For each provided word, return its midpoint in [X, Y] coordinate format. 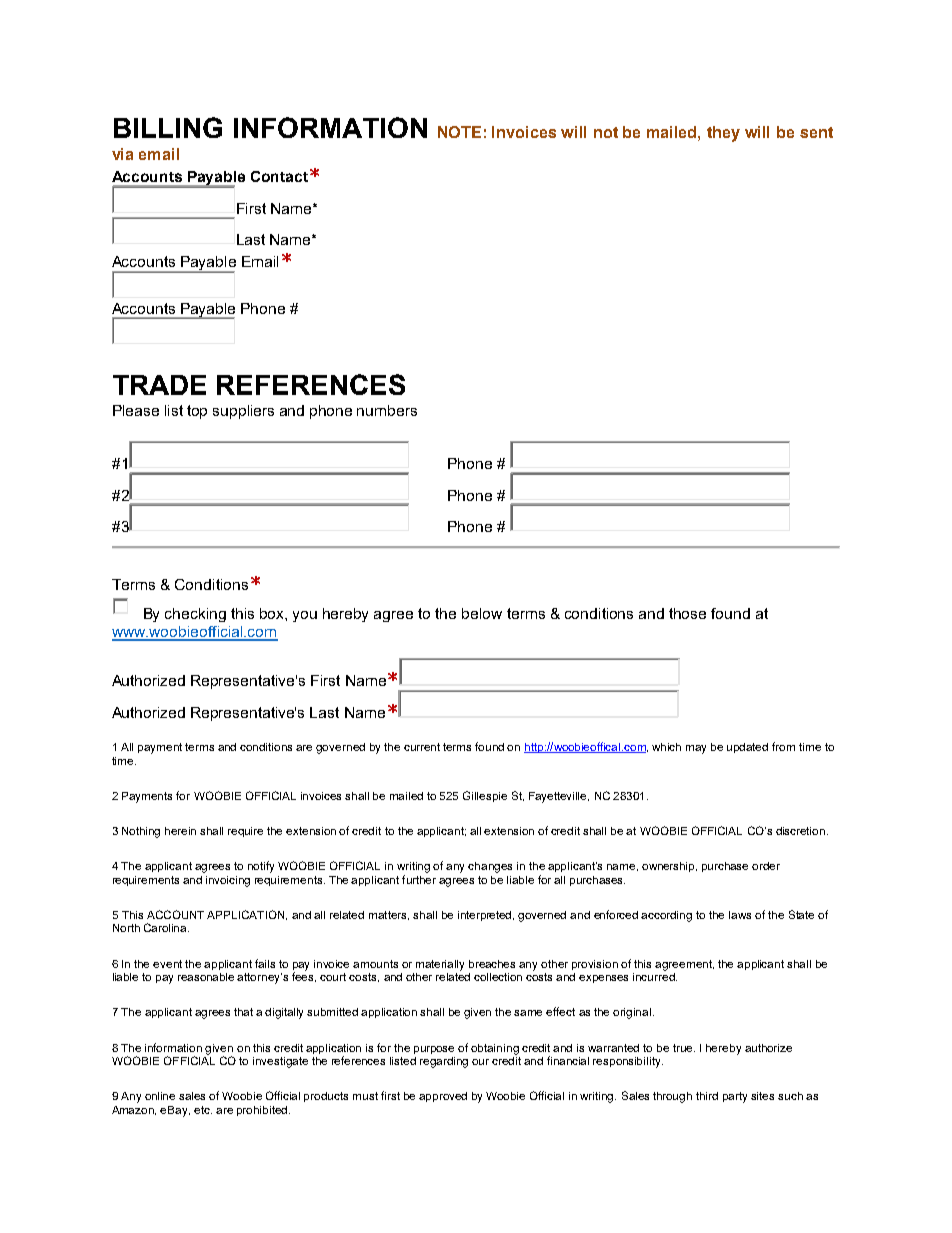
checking [195, 615]
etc [203, 1110]
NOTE [459, 132]
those [687, 613]
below [482, 613]
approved [443, 1097]
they [723, 134]
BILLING [168, 127]
